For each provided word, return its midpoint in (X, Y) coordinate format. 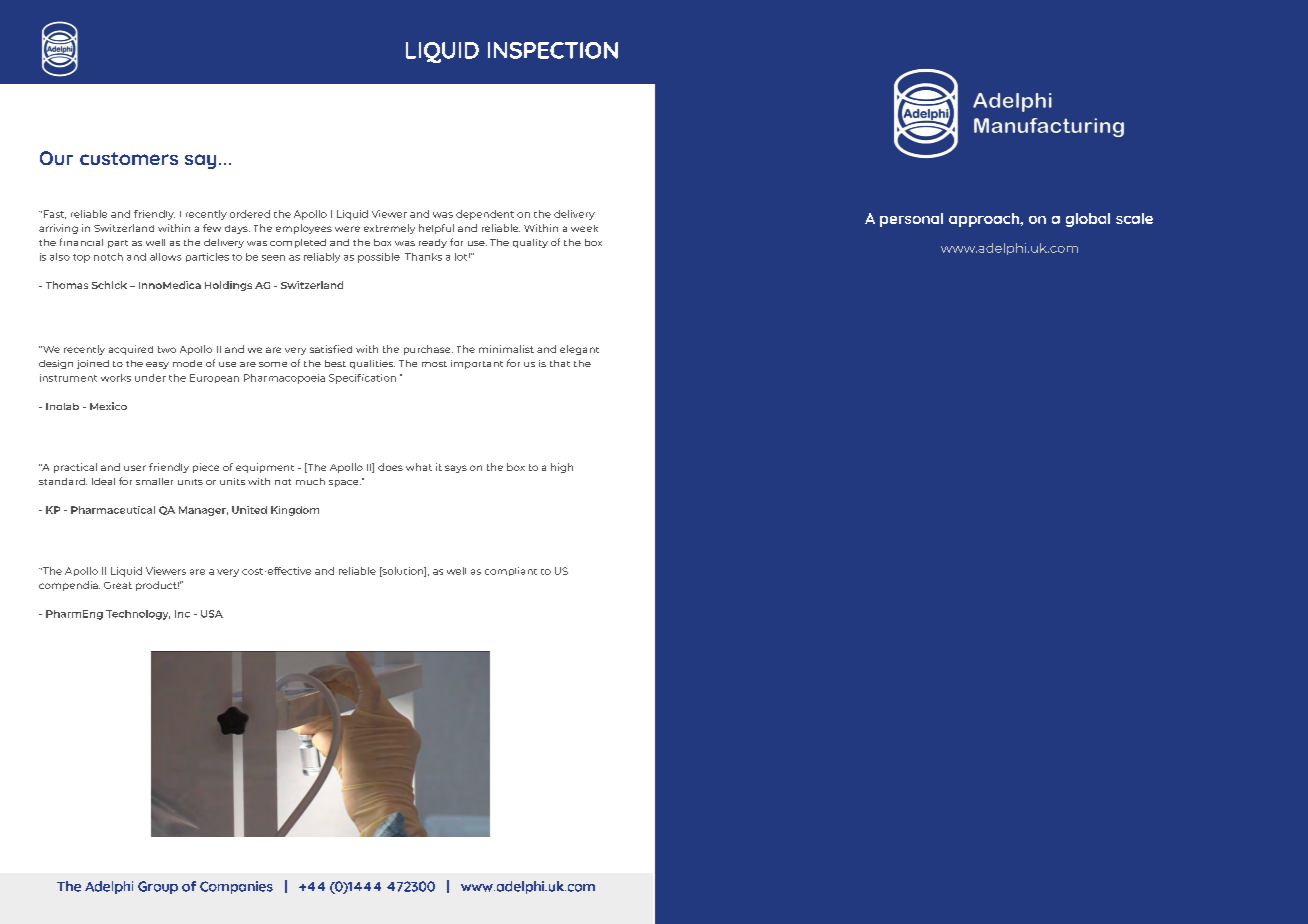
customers (129, 158)
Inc (182, 614)
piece (206, 468)
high (562, 468)
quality (530, 243)
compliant (511, 571)
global (1088, 220)
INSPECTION (553, 50)
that (560, 363)
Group (158, 887)
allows (165, 257)
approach (985, 220)
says (456, 469)
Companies (236, 887)
